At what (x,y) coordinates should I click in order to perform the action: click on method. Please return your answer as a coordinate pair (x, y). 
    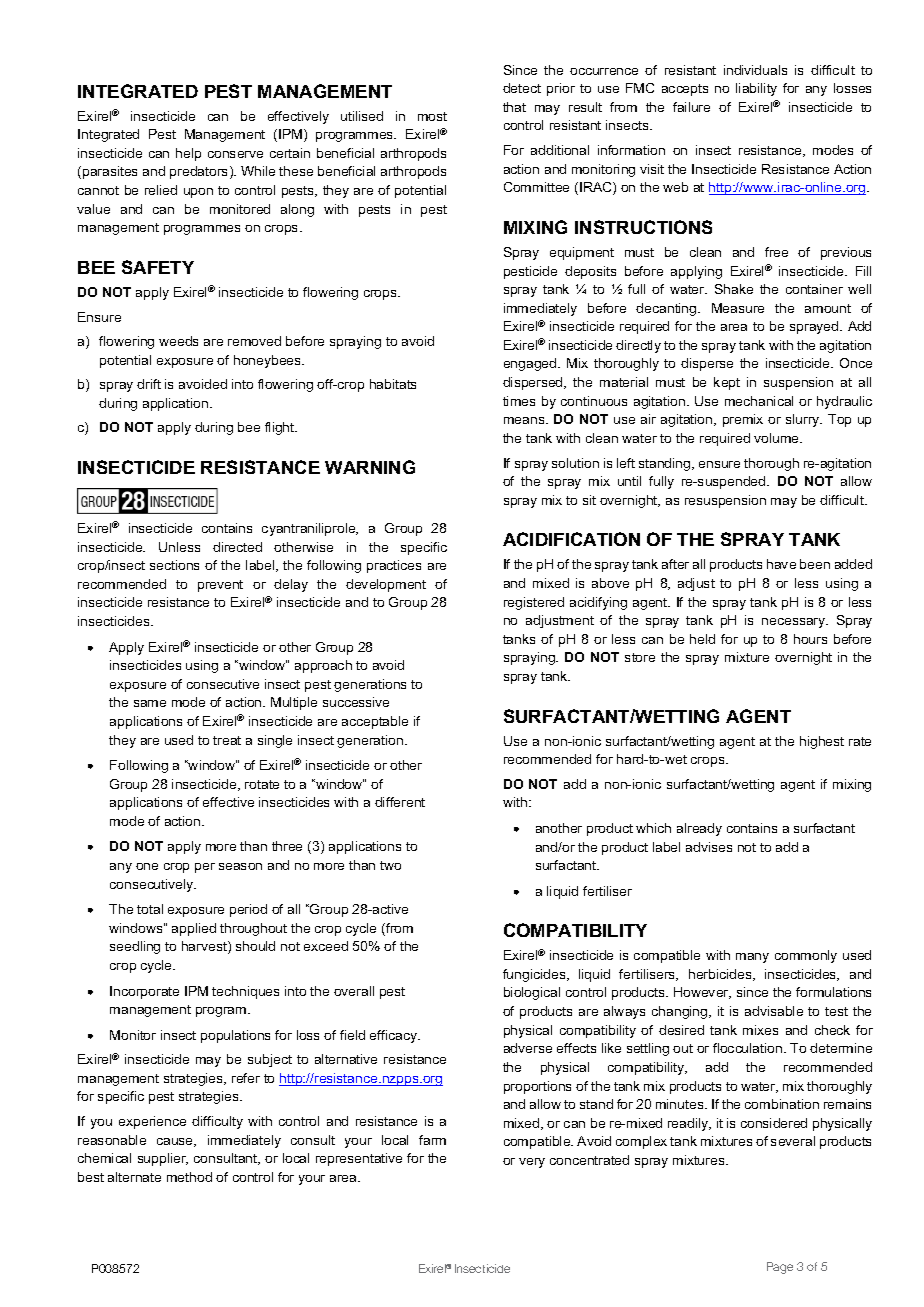
    Looking at the image, I should click on (189, 1177).
